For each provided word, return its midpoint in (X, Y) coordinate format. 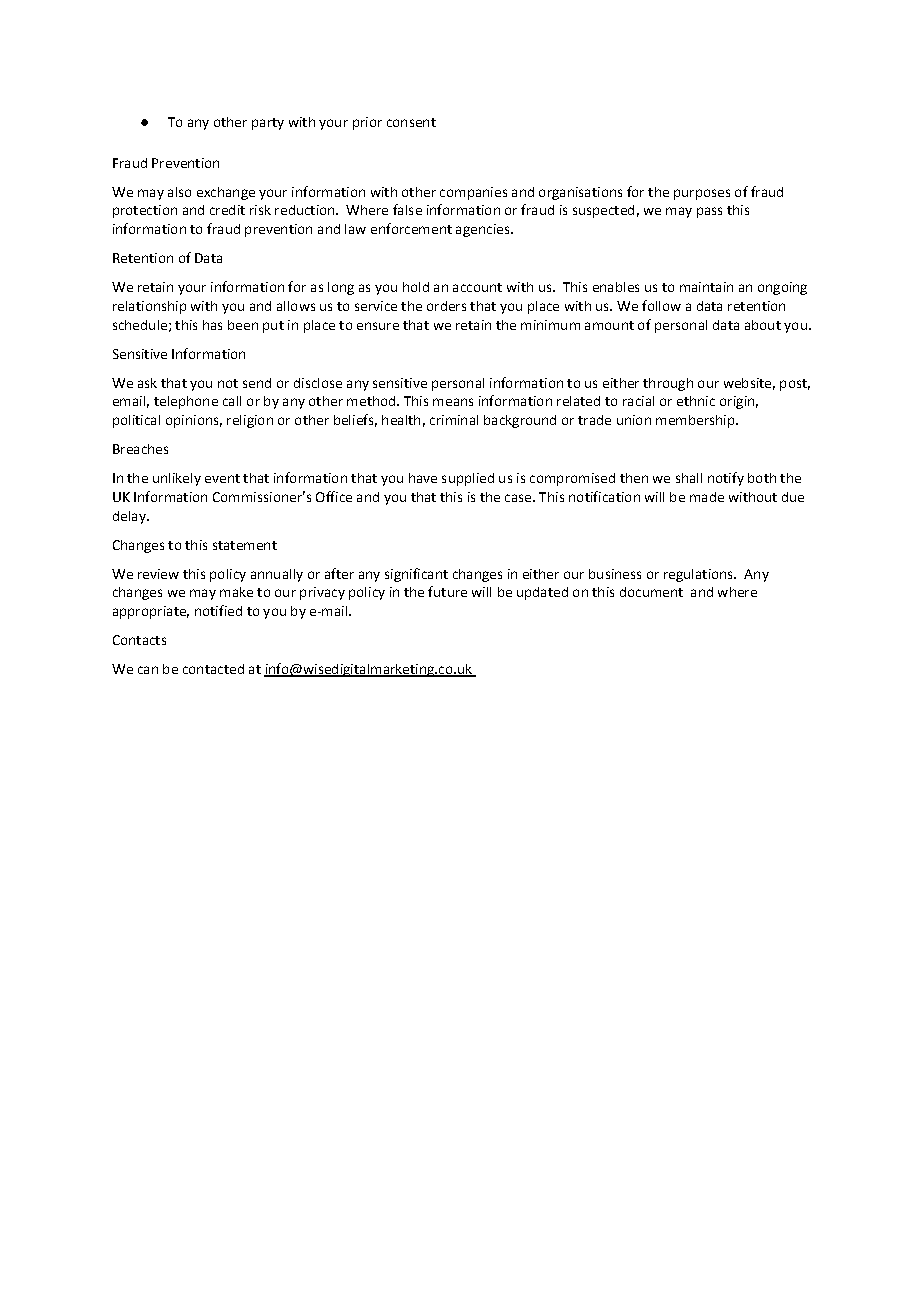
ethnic (696, 401)
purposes (702, 194)
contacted (213, 669)
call (232, 401)
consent (411, 122)
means (453, 402)
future (447, 591)
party (268, 124)
